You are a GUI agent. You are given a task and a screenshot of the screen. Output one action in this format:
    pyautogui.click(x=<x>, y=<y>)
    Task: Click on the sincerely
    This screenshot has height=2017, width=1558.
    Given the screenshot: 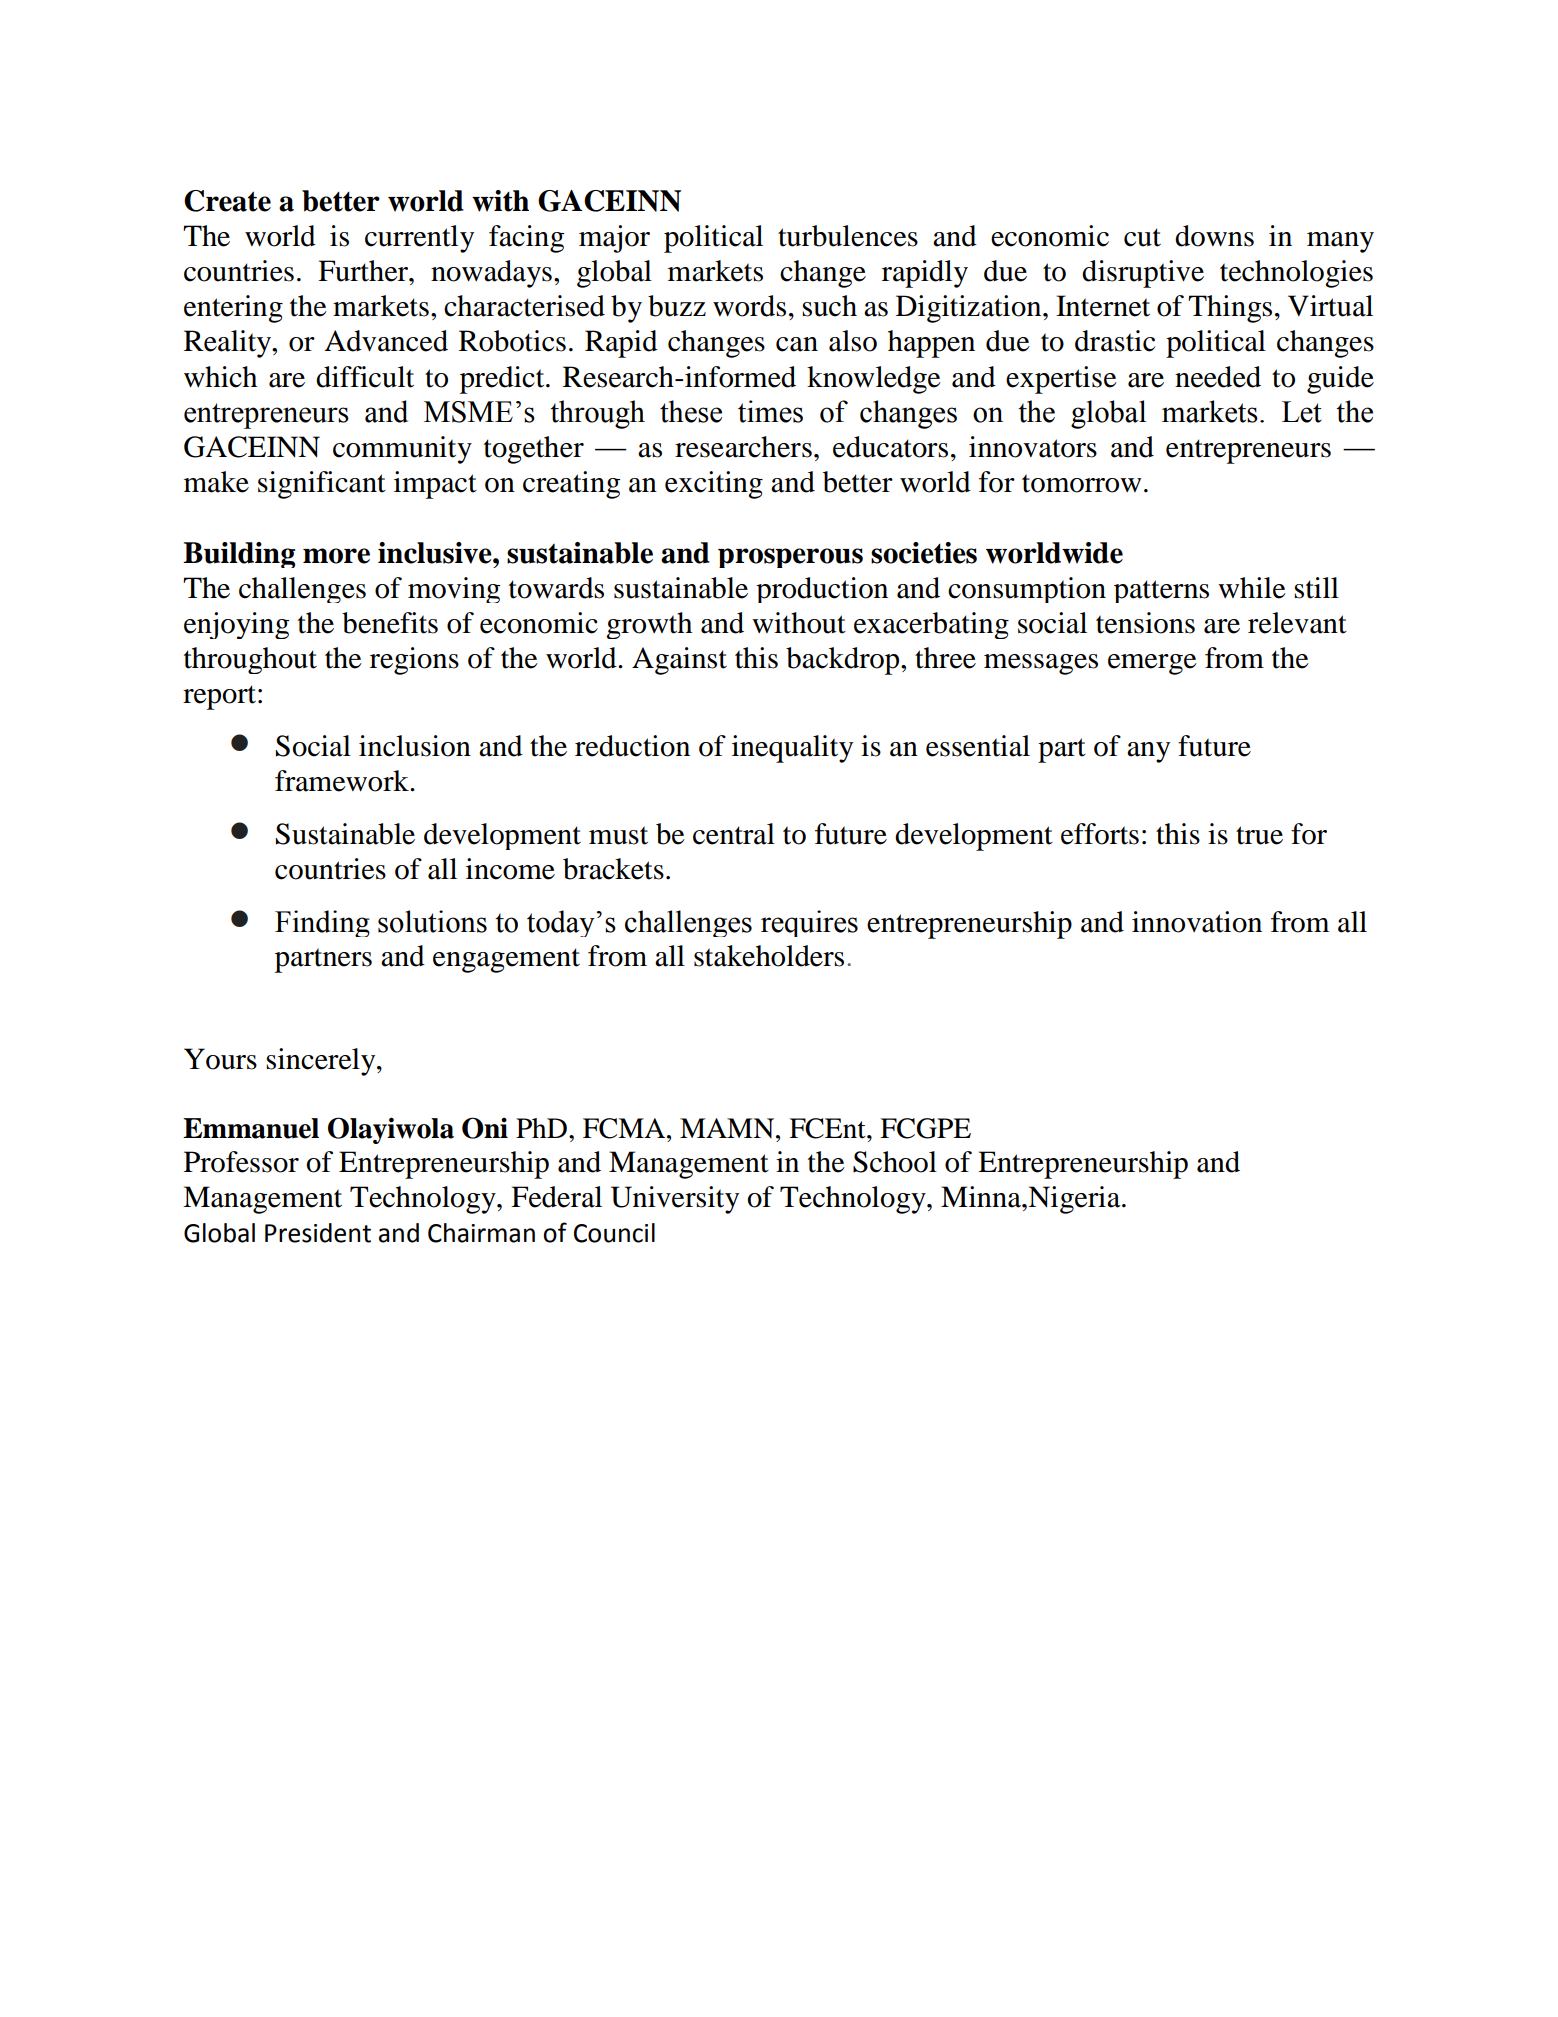 What is the action you would take?
    pyautogui.click(x=322, y=1062)
